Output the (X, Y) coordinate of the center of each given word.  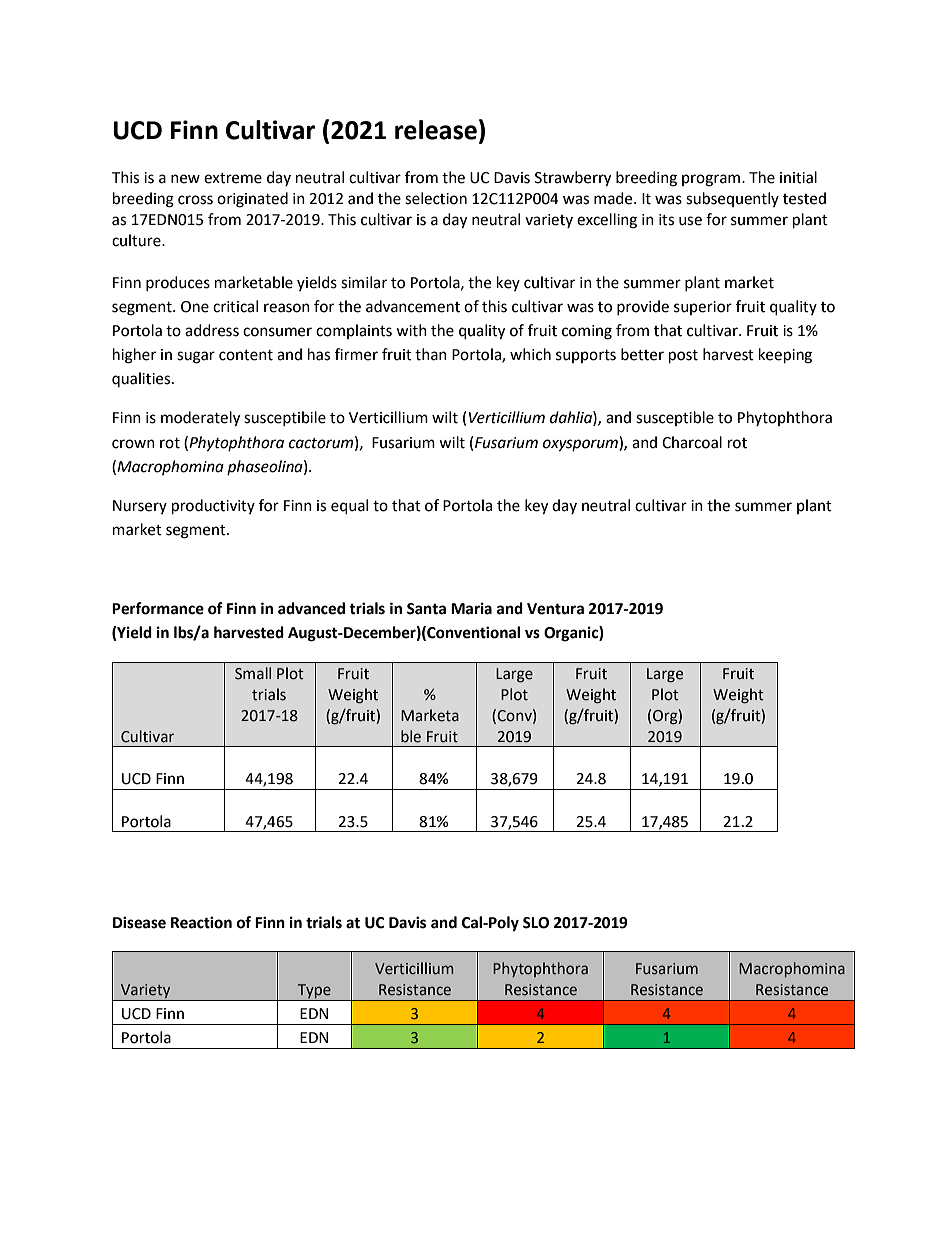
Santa (426, 609)
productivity (213, 507)
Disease (139, 922)
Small (253, 673)
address (212, 330)
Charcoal (692, 442)
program (712, 180)
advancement (413, 306)
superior (703, 308)
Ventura (555, 609)
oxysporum (581, 445)
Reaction (201, 922)
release (436, 130)
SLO (536, 923)
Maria (471, 608)
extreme (233, 178)
